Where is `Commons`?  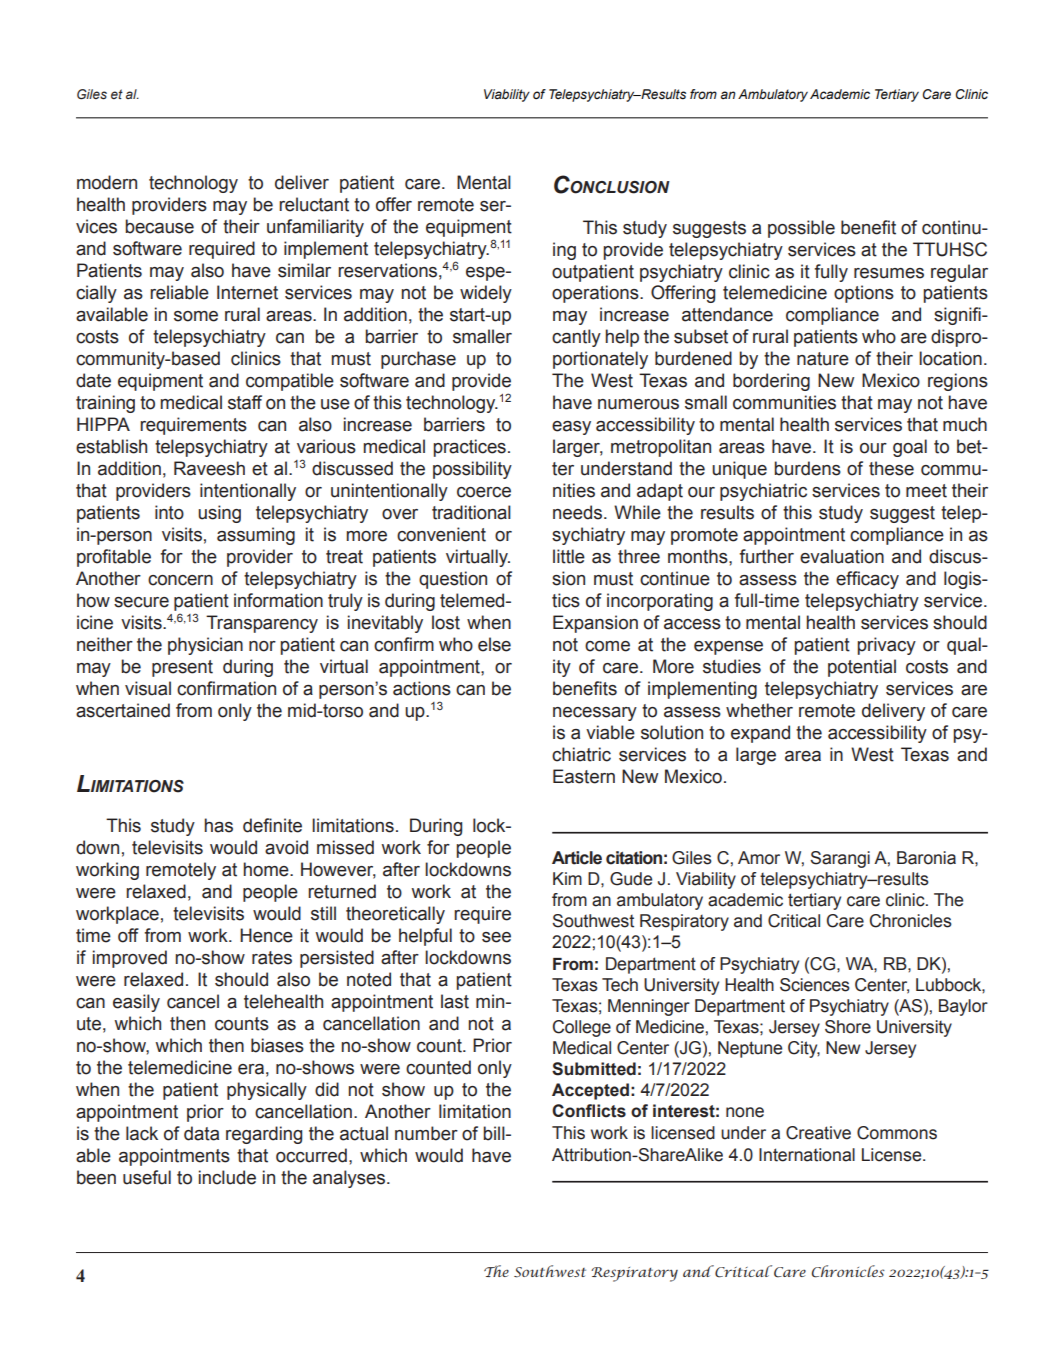 Commons is located at coordinates (897, 1133).
